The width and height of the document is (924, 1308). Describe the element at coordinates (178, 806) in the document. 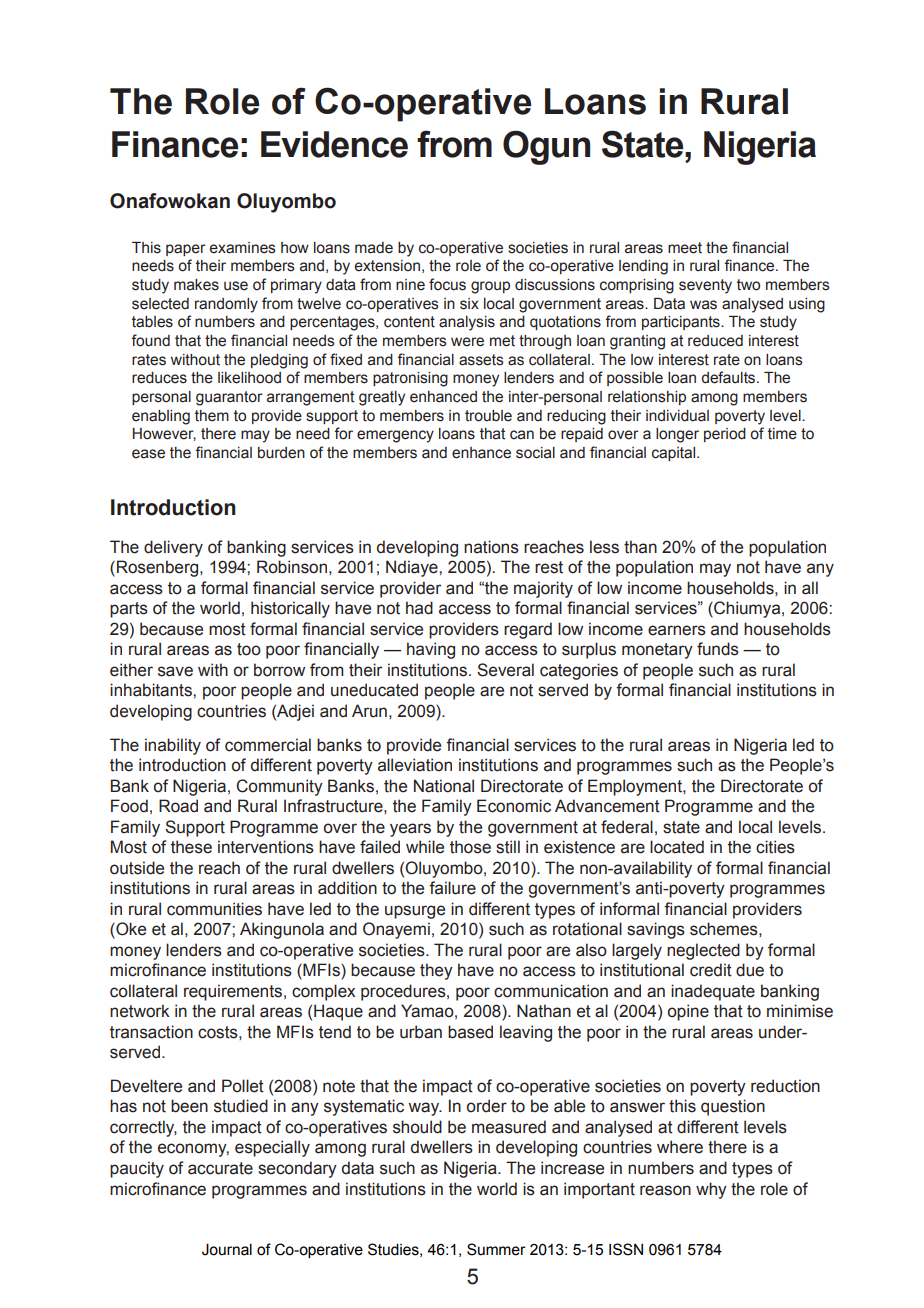

I see `Road` at that location.
